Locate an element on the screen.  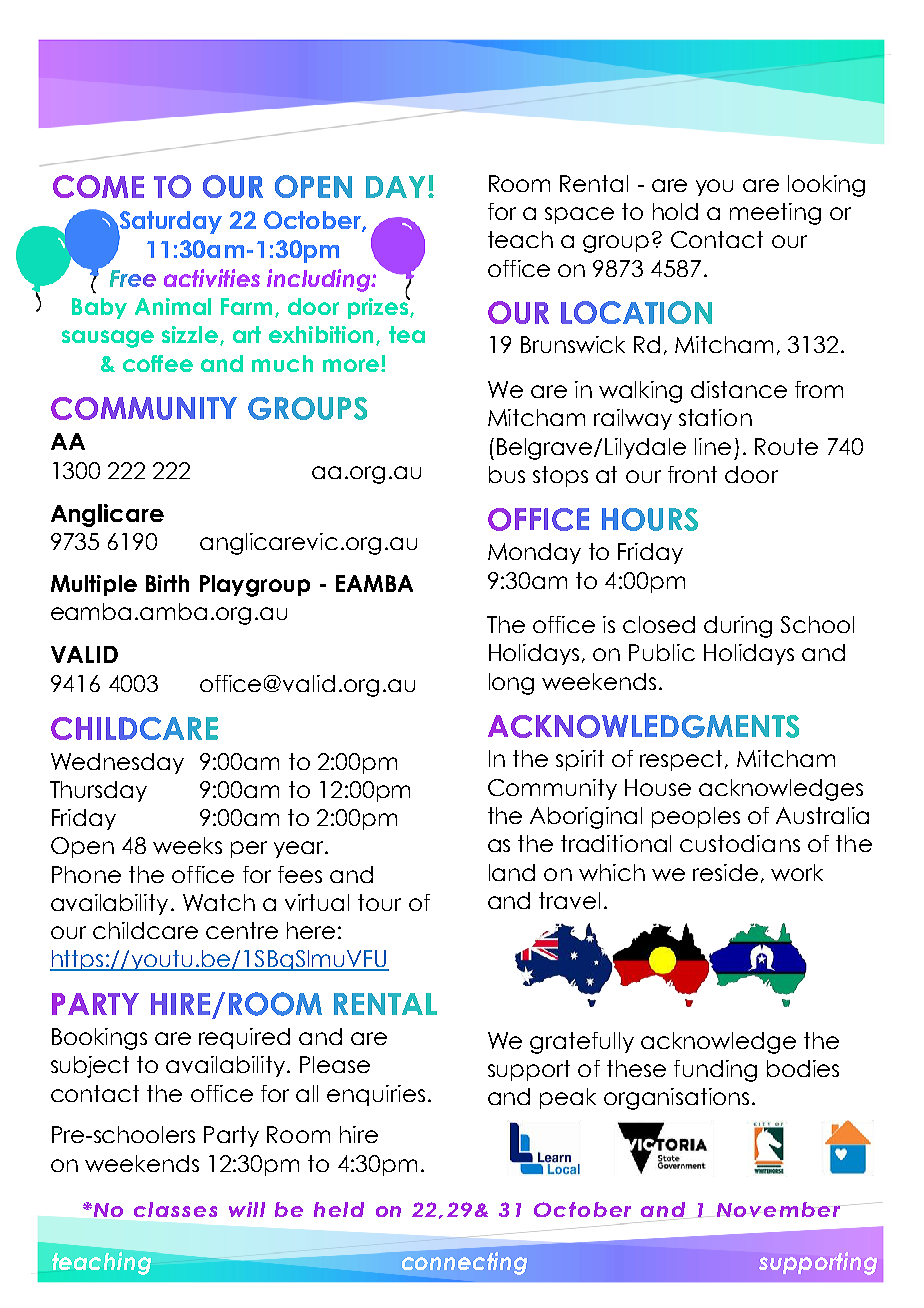
long is located at coordinates (511, 684).
